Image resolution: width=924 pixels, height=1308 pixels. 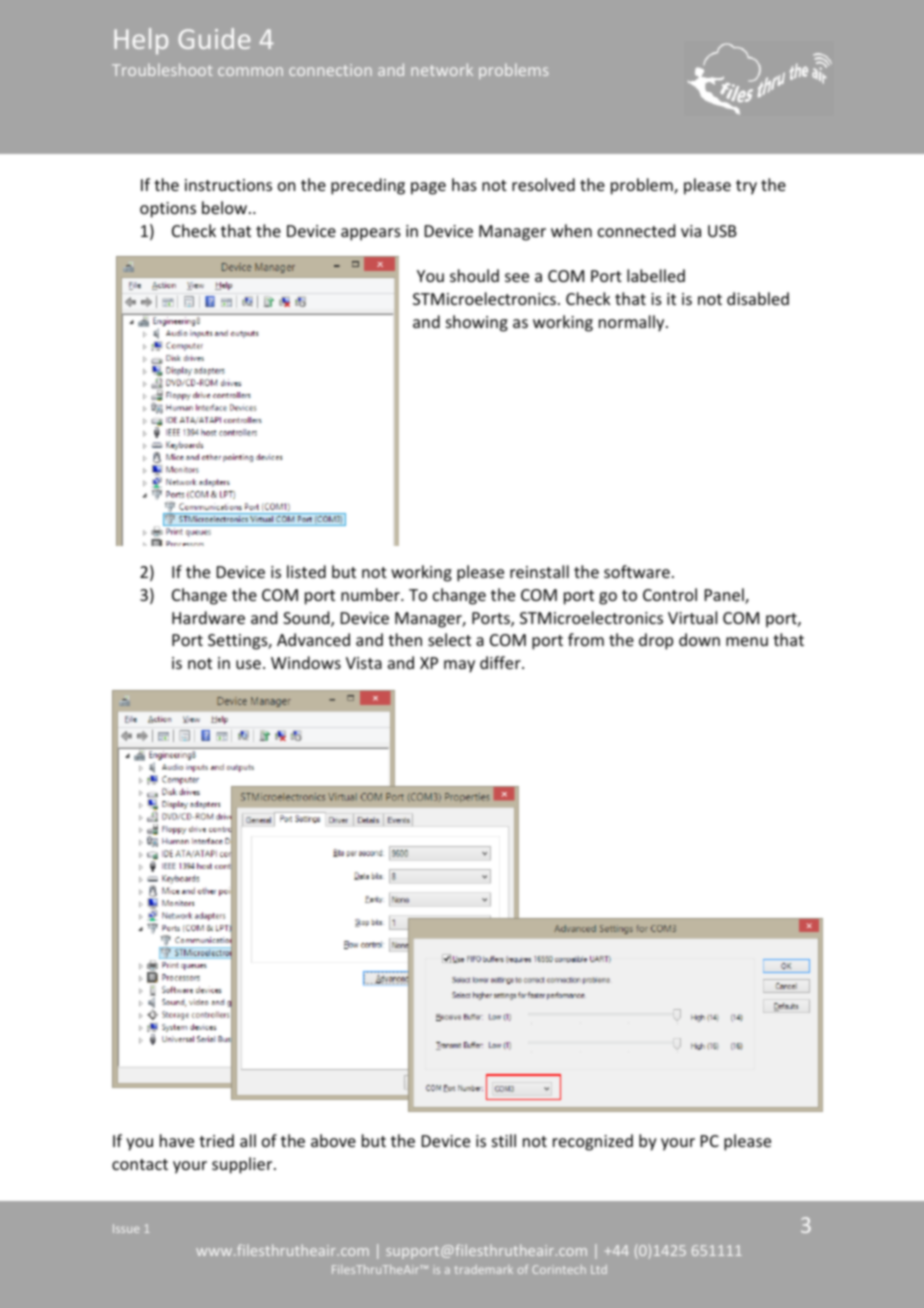 What do you see at coordinates (306, 571) in the document?
I see `listed` at bounding box center [306, 571].
